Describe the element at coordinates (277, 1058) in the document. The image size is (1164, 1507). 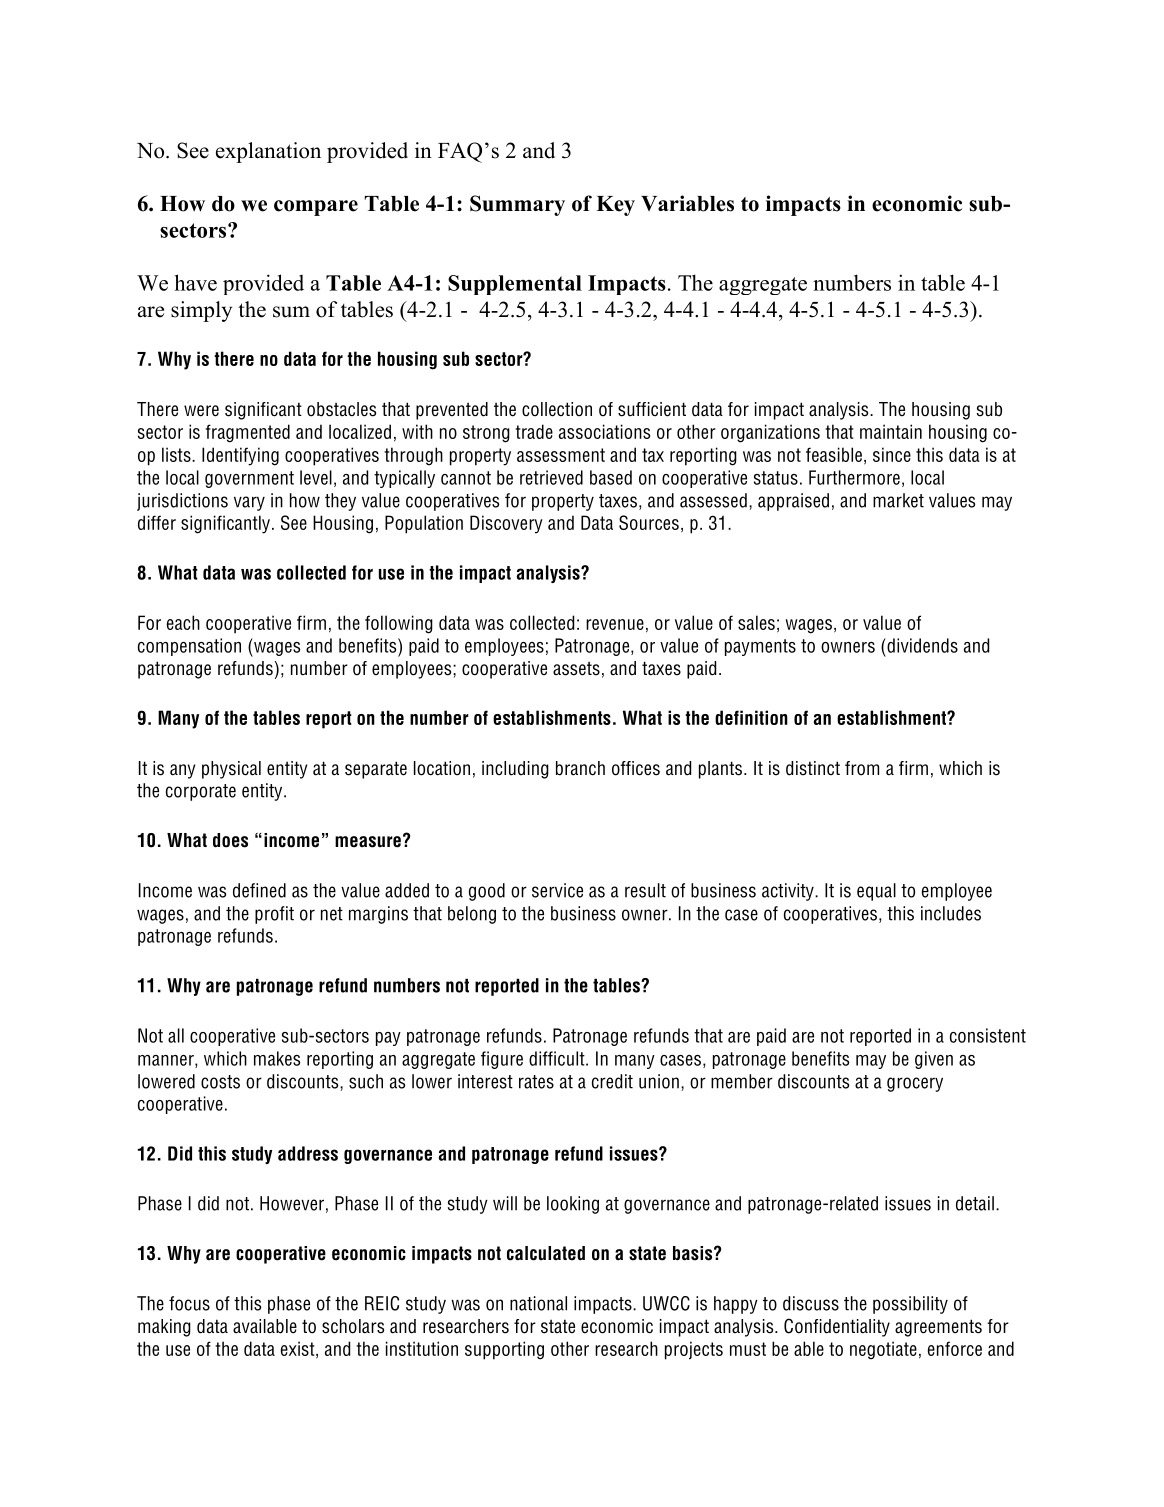
I see `makes` at that location.
